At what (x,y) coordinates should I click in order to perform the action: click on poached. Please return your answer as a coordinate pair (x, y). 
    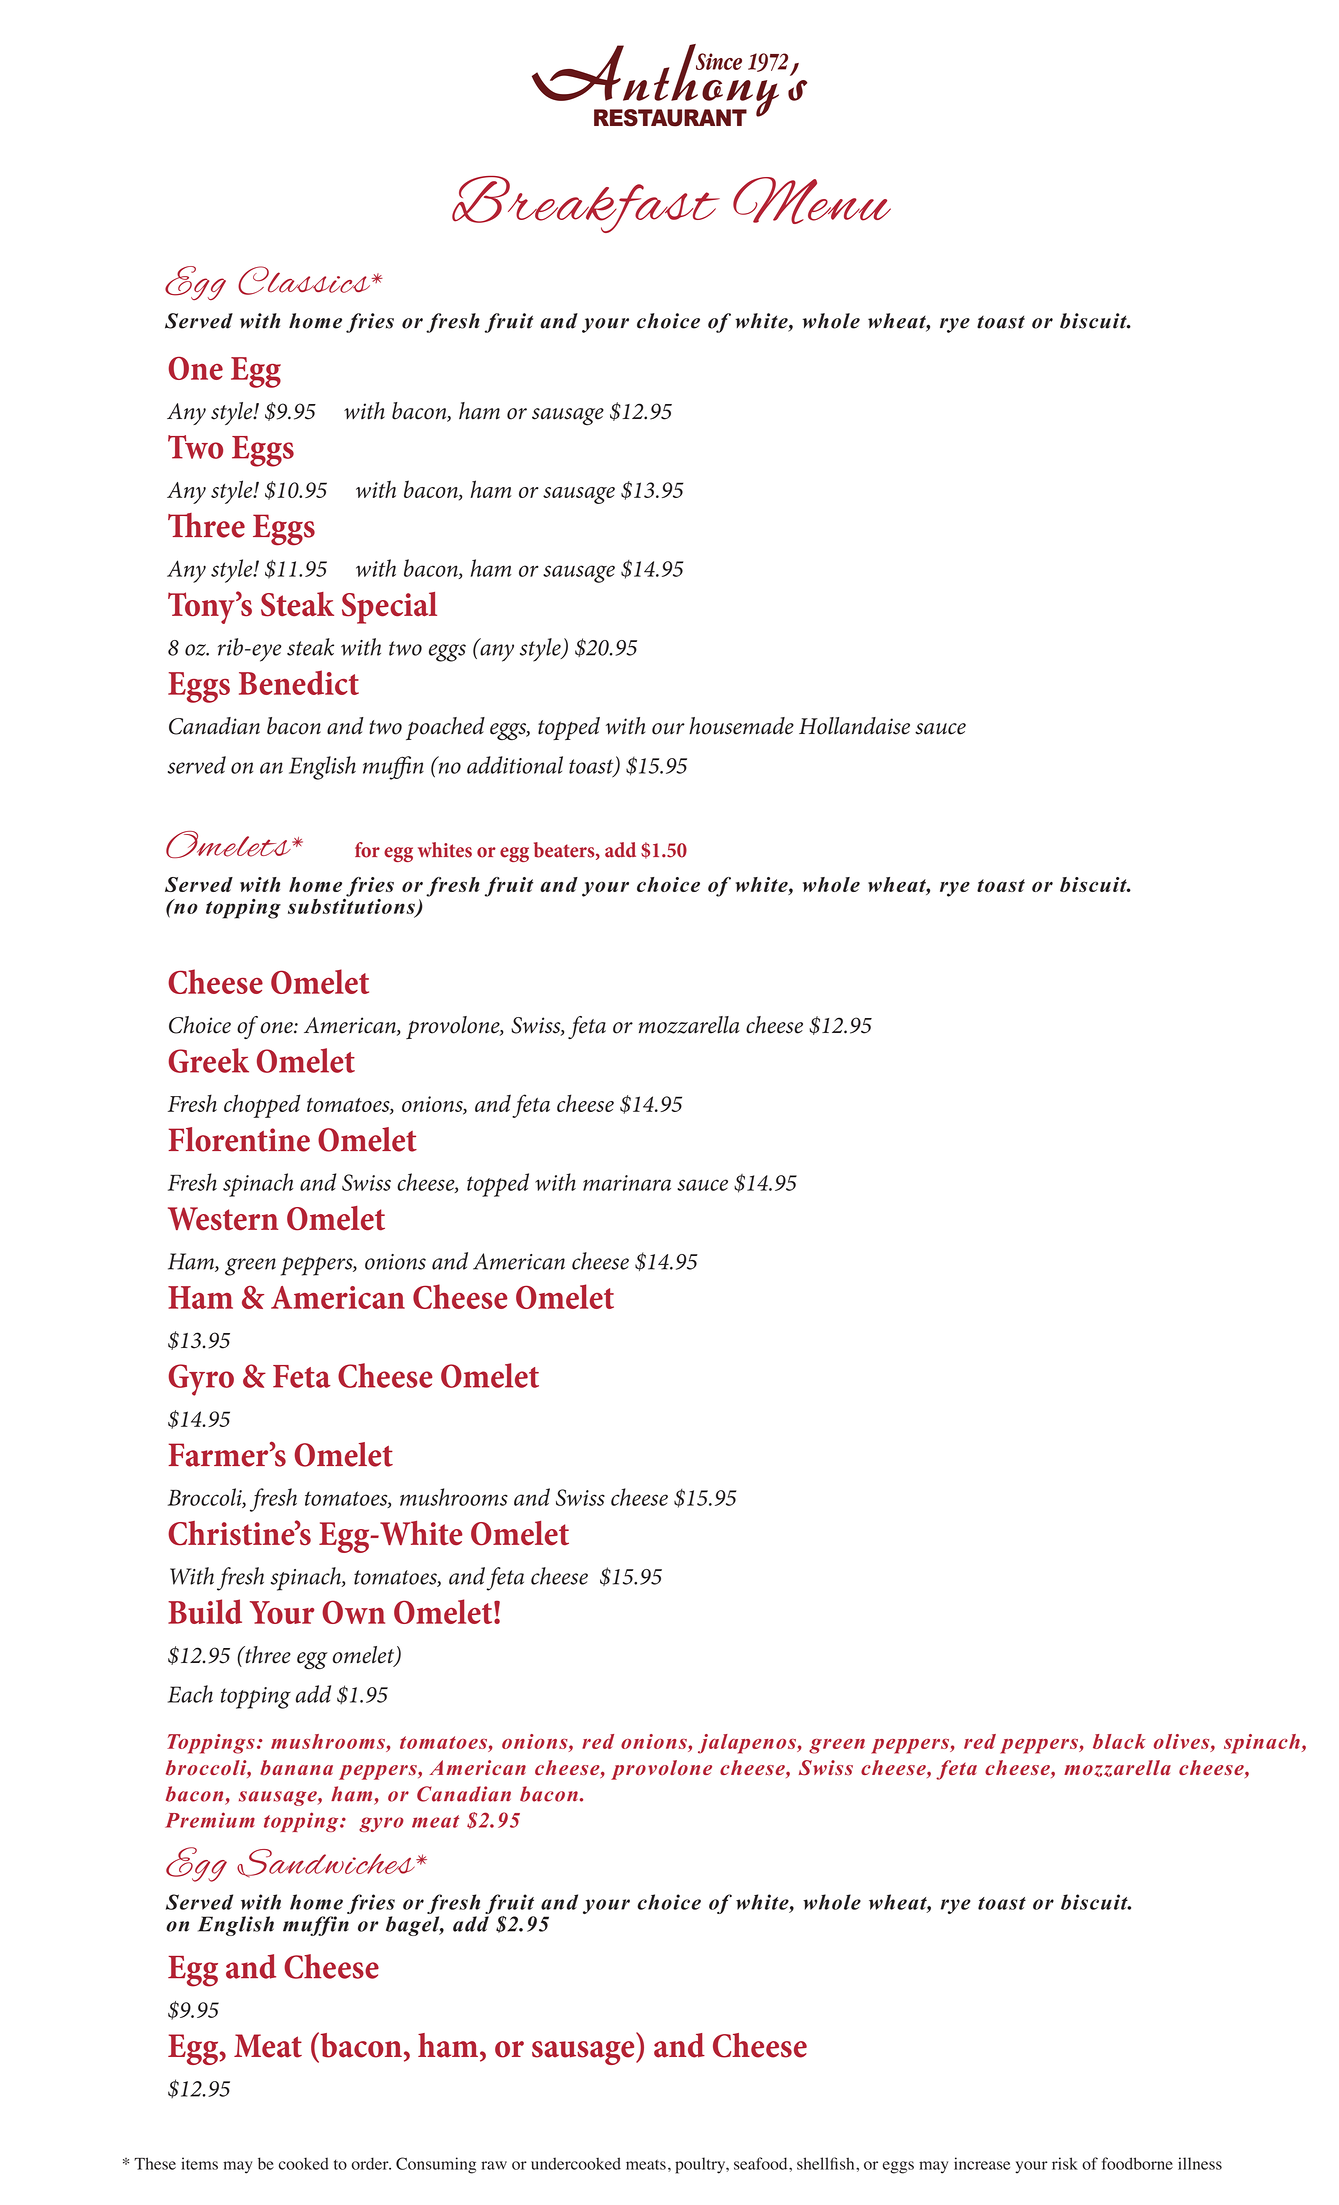
    Looking at the image, I should click on (445, 728).
